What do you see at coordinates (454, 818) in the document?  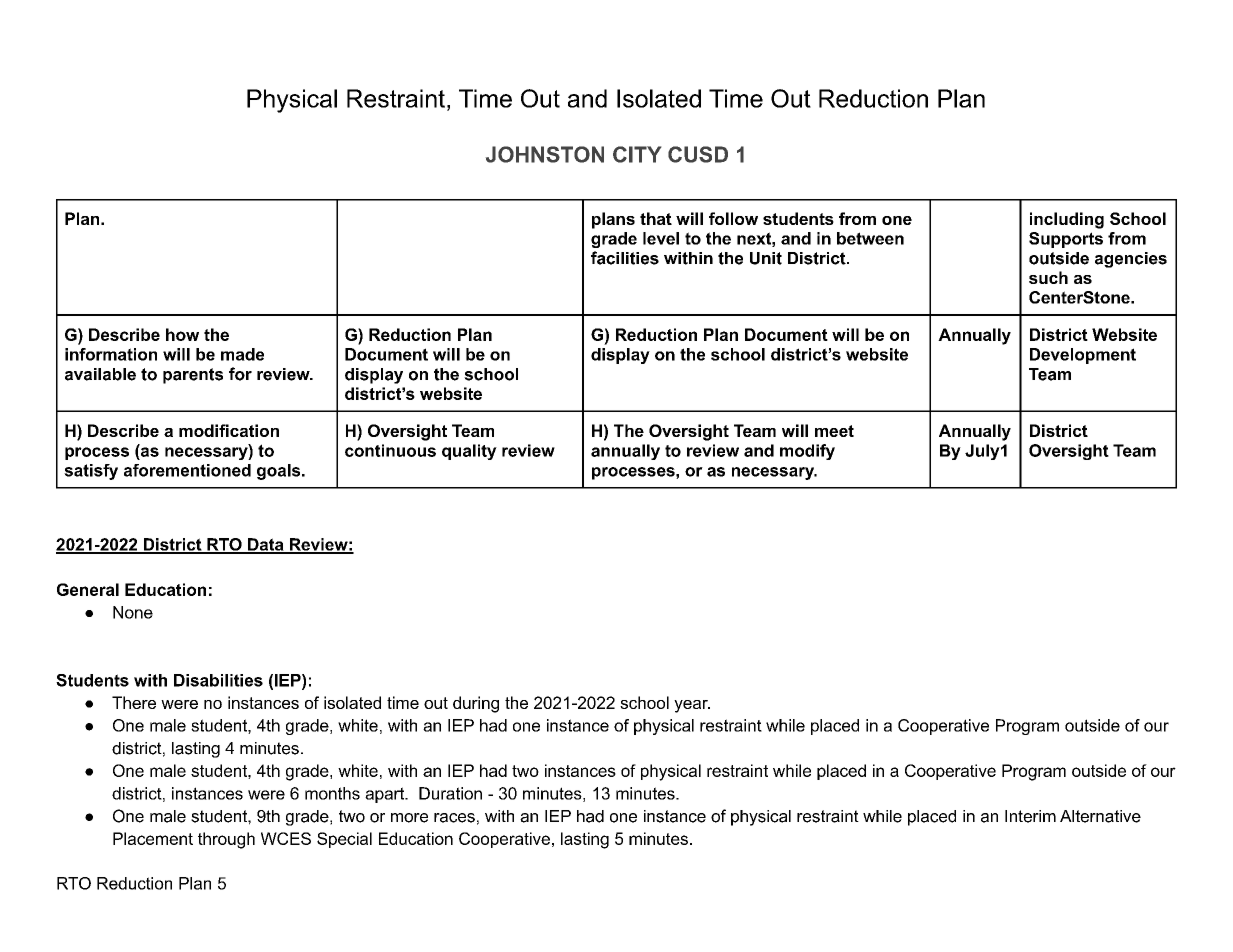 I see `races` at bounding box center [454, 818].
